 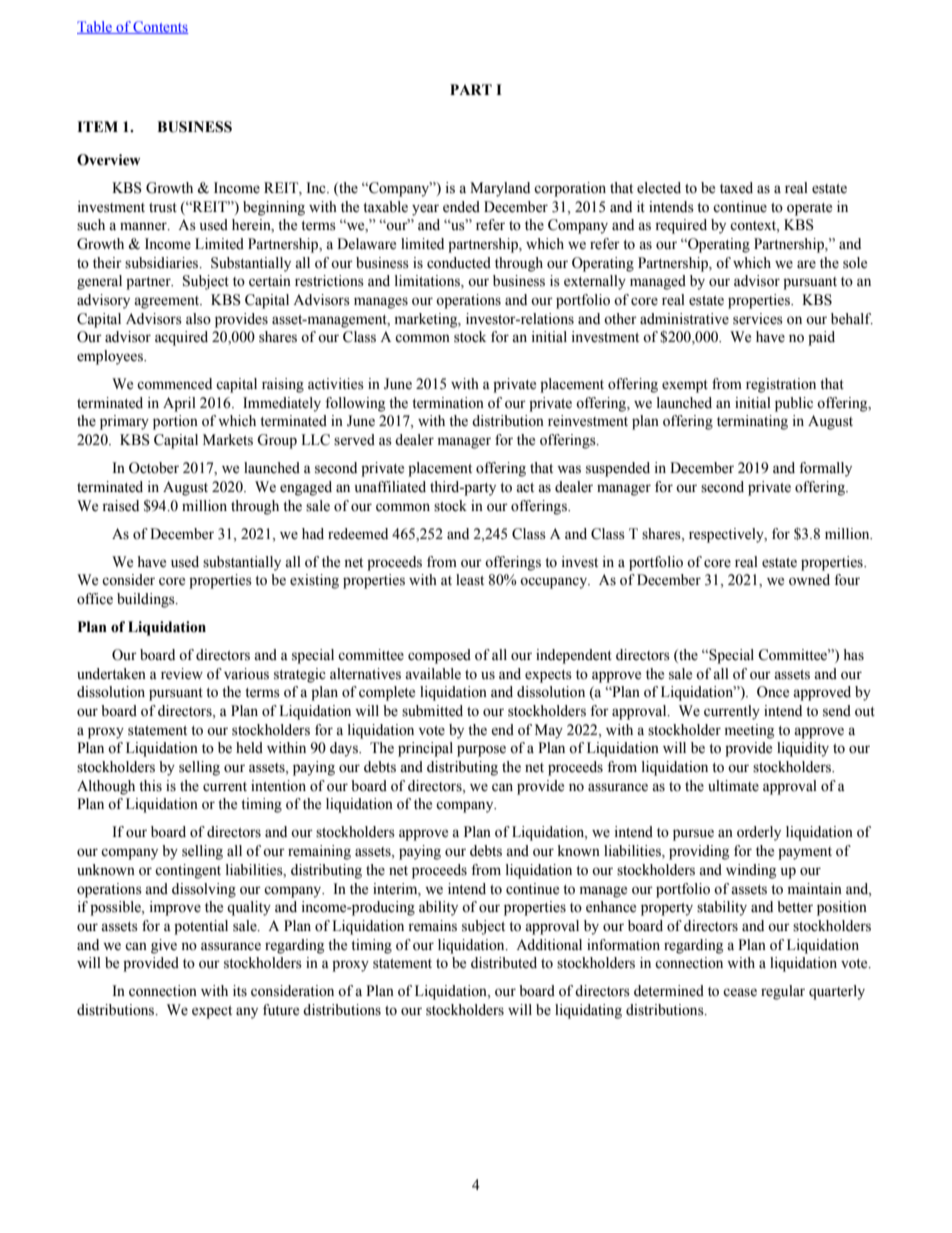 What do you see at coordinates (470, 580) in the screenshot?
I see `least` at bounding box center [470, 580].
